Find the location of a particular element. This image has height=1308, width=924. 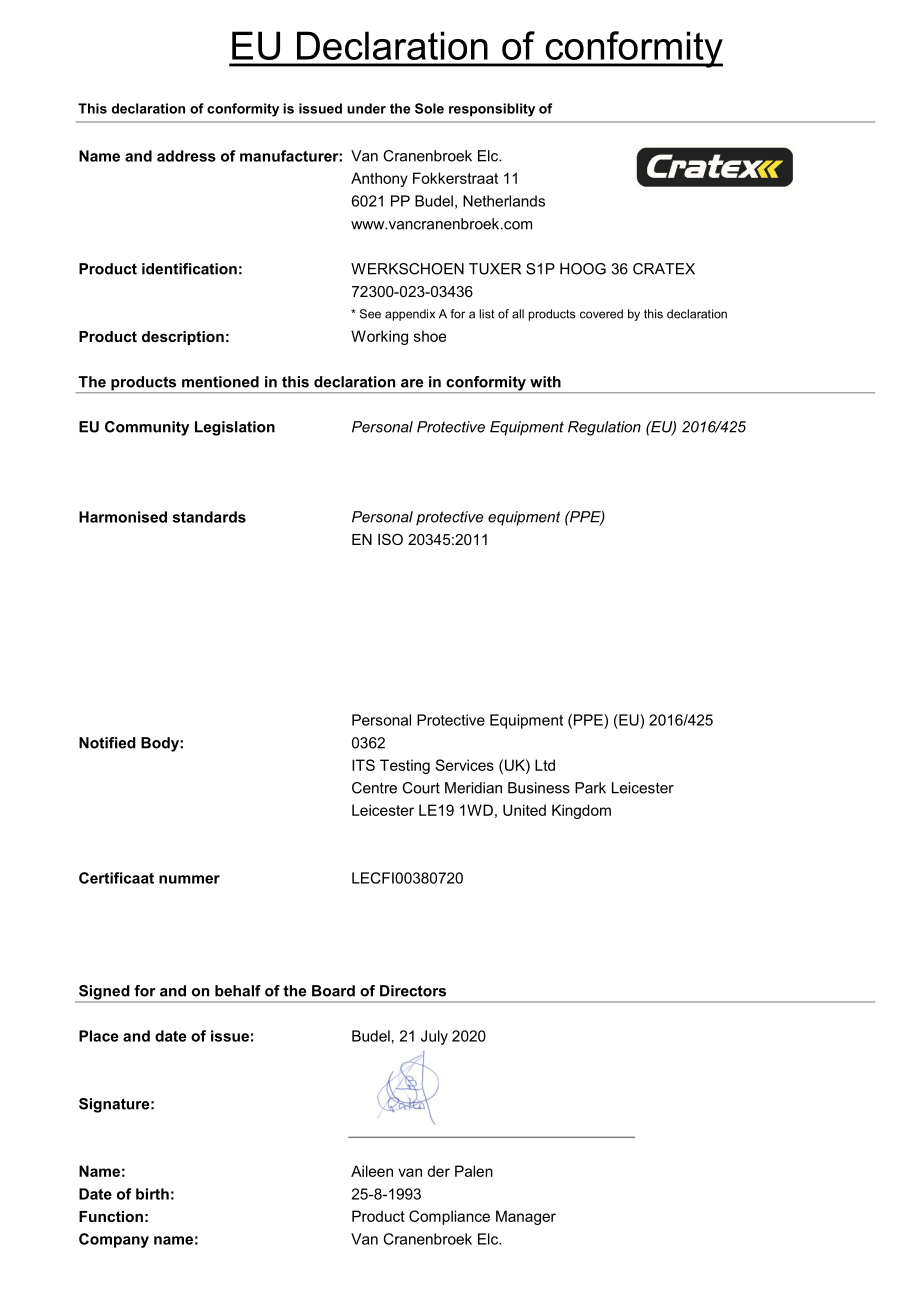

nummer is located at coordinates (189, 879).
